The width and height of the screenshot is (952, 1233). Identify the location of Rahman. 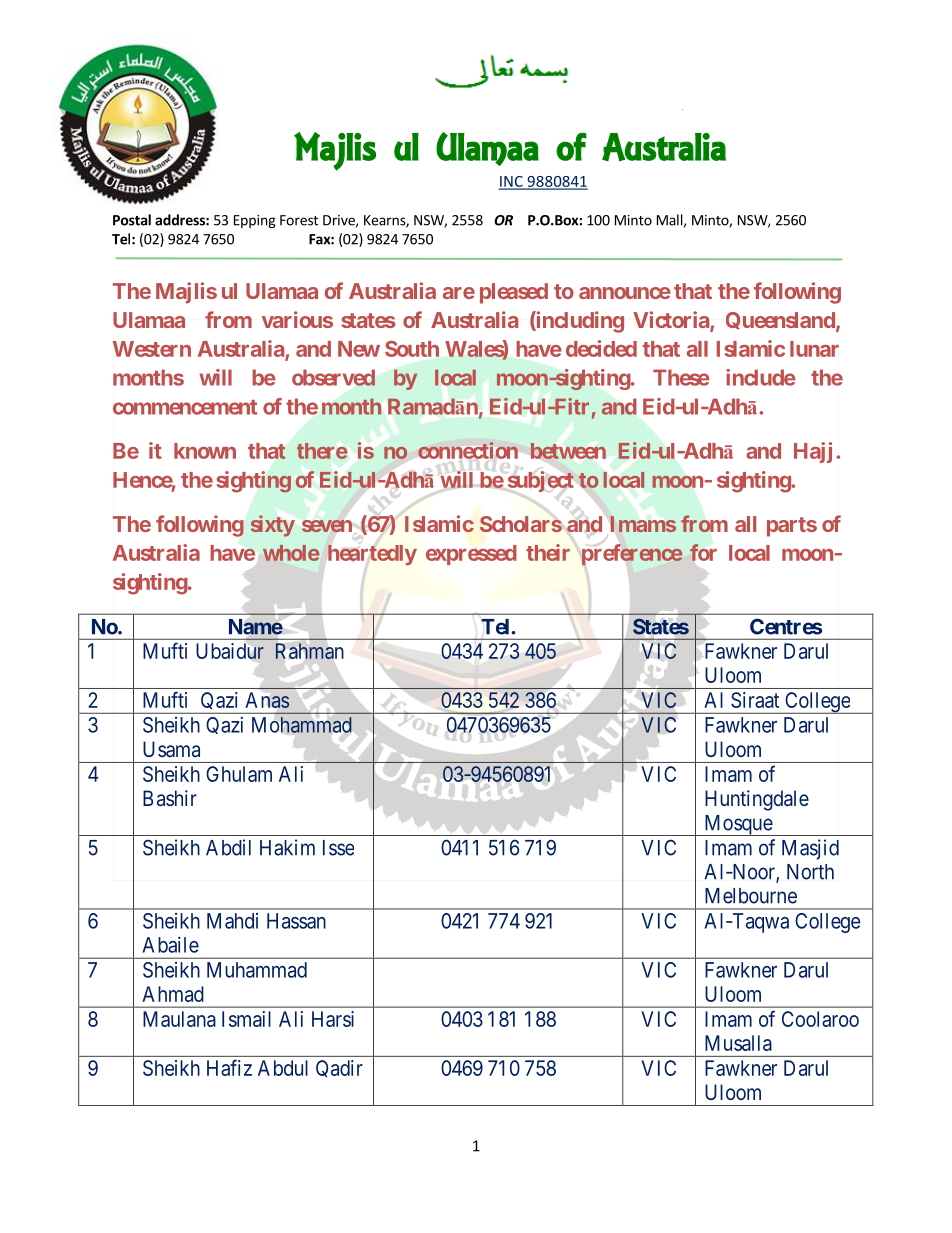
(309, 651).
